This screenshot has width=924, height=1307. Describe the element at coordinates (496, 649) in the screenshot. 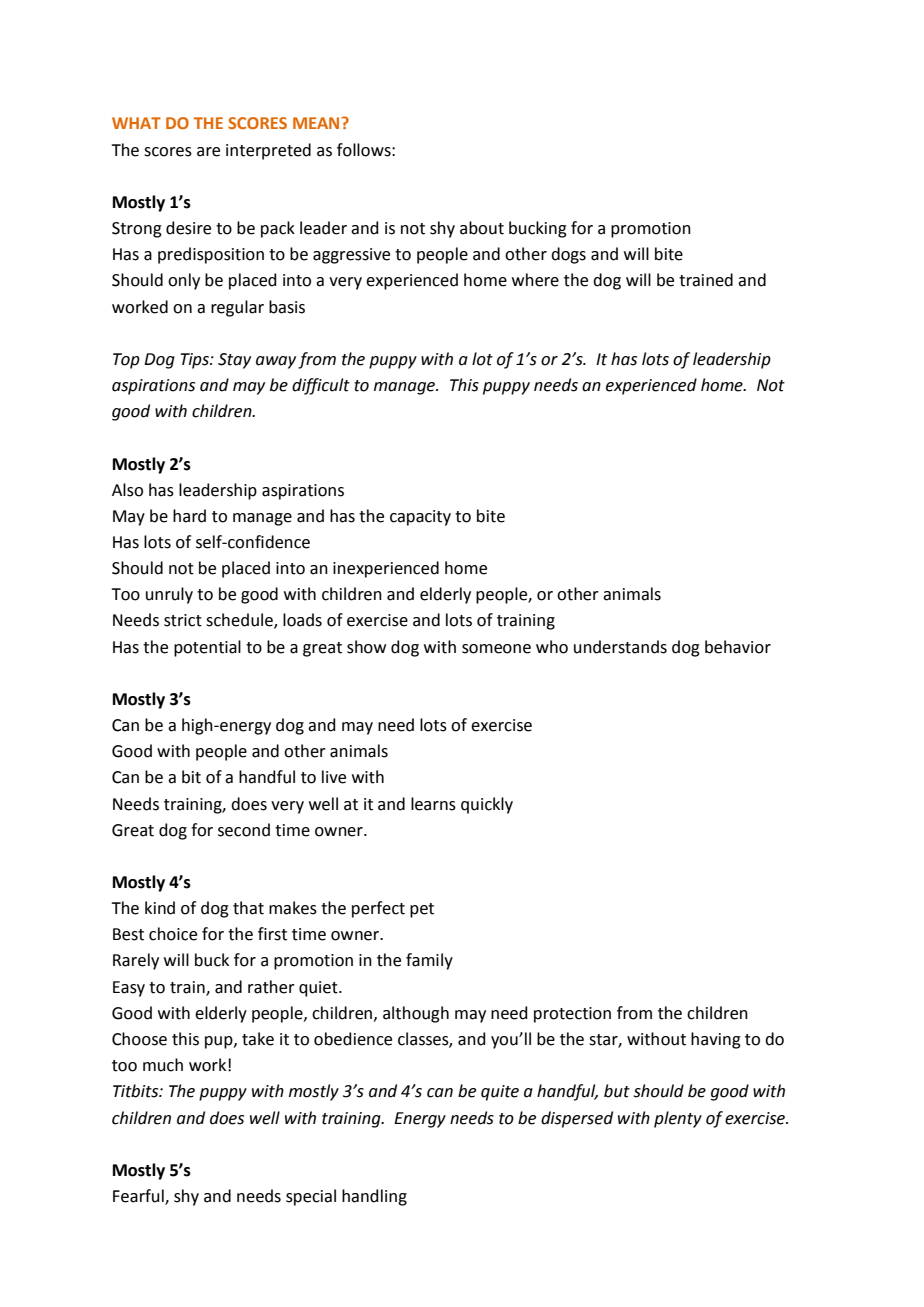

I see `someone` at that location.
